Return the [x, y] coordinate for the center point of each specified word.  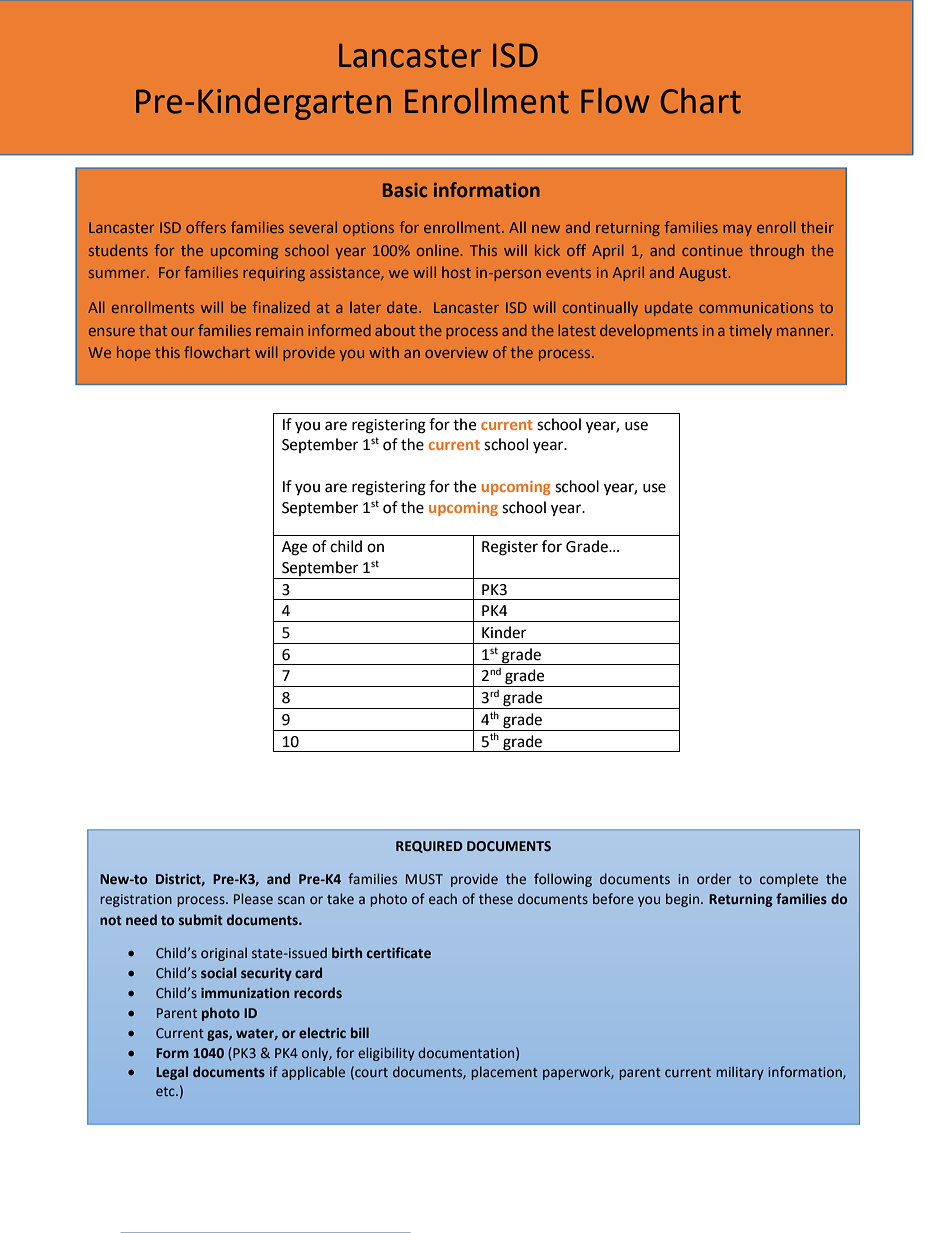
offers [206, 227]
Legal [172, 1073]
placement [504, 1073]
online [439, 250]
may [737, 230]
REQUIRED [429, 847]
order [714, 879]
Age [294, 548]
